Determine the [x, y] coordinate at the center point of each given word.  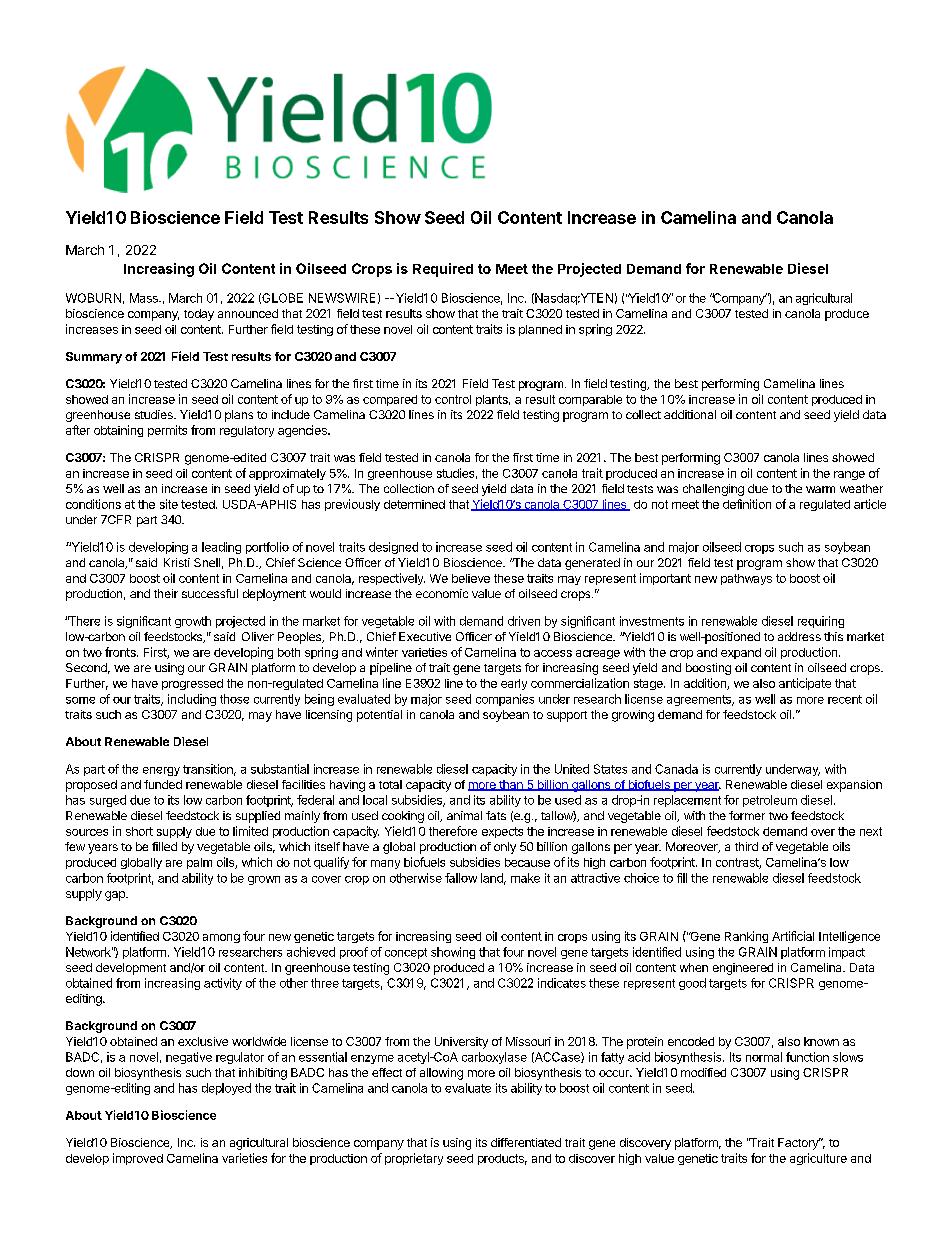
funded [163, 784]
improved [138, 1159]
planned [540, 330]
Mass [145, 298]
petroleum [770, 801]
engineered [743, 969]
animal [464, 815]
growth [193, 622]
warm [820, 489]
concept [406, 953]
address [799, 636]
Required [443, 270]
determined [414, 504]
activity [223, 984]
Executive [425, 636]
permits [167, 431]
